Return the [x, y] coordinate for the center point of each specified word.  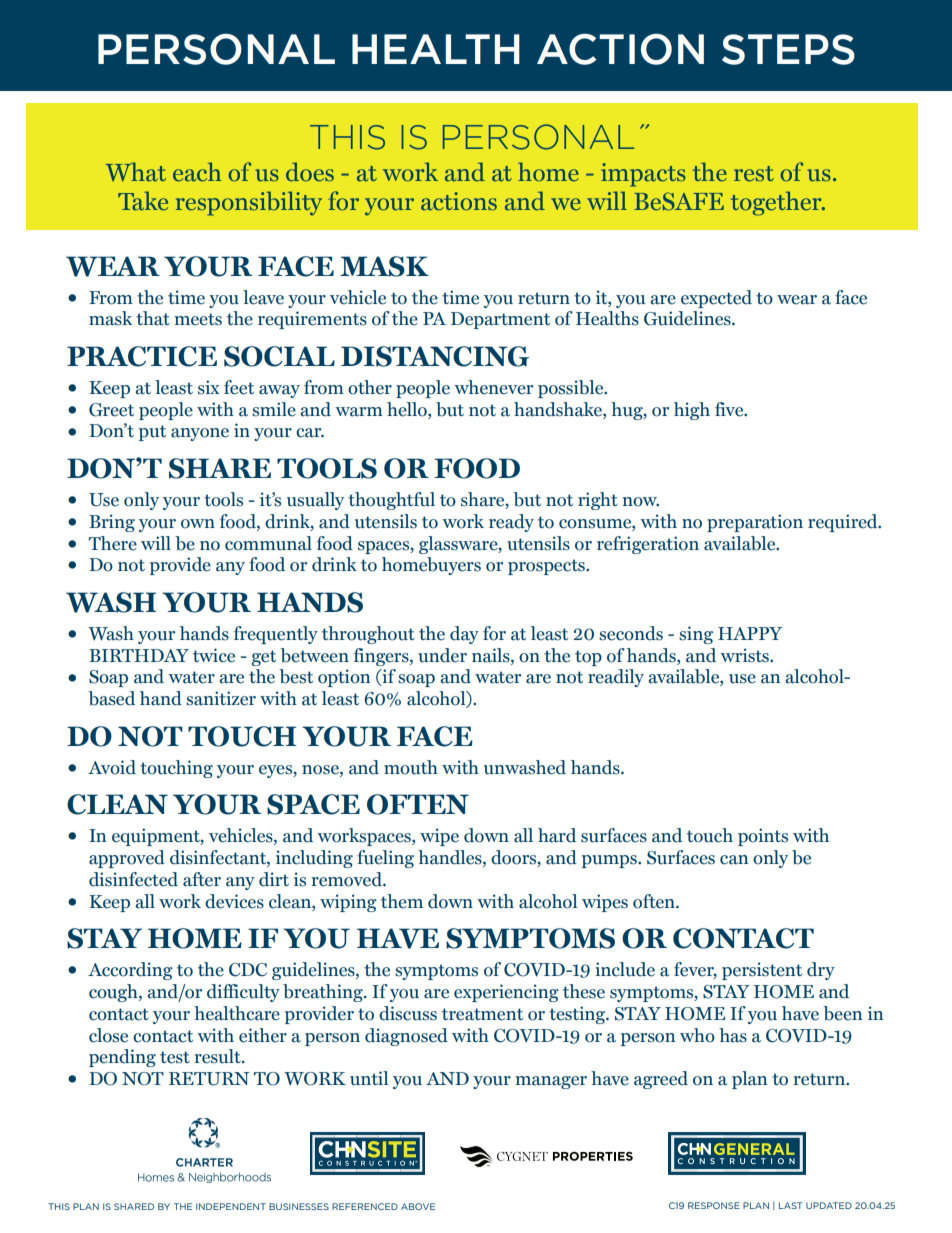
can [734, 860]
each [197, 172]
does [310, 172]
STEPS [788, 49]
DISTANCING [435, 356]
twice [214, 655]
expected [716, 299]
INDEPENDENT [231, 1206]
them [402, 901]
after [202, 879]
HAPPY [750, 633]
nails [492, 655]
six [208, 387]
